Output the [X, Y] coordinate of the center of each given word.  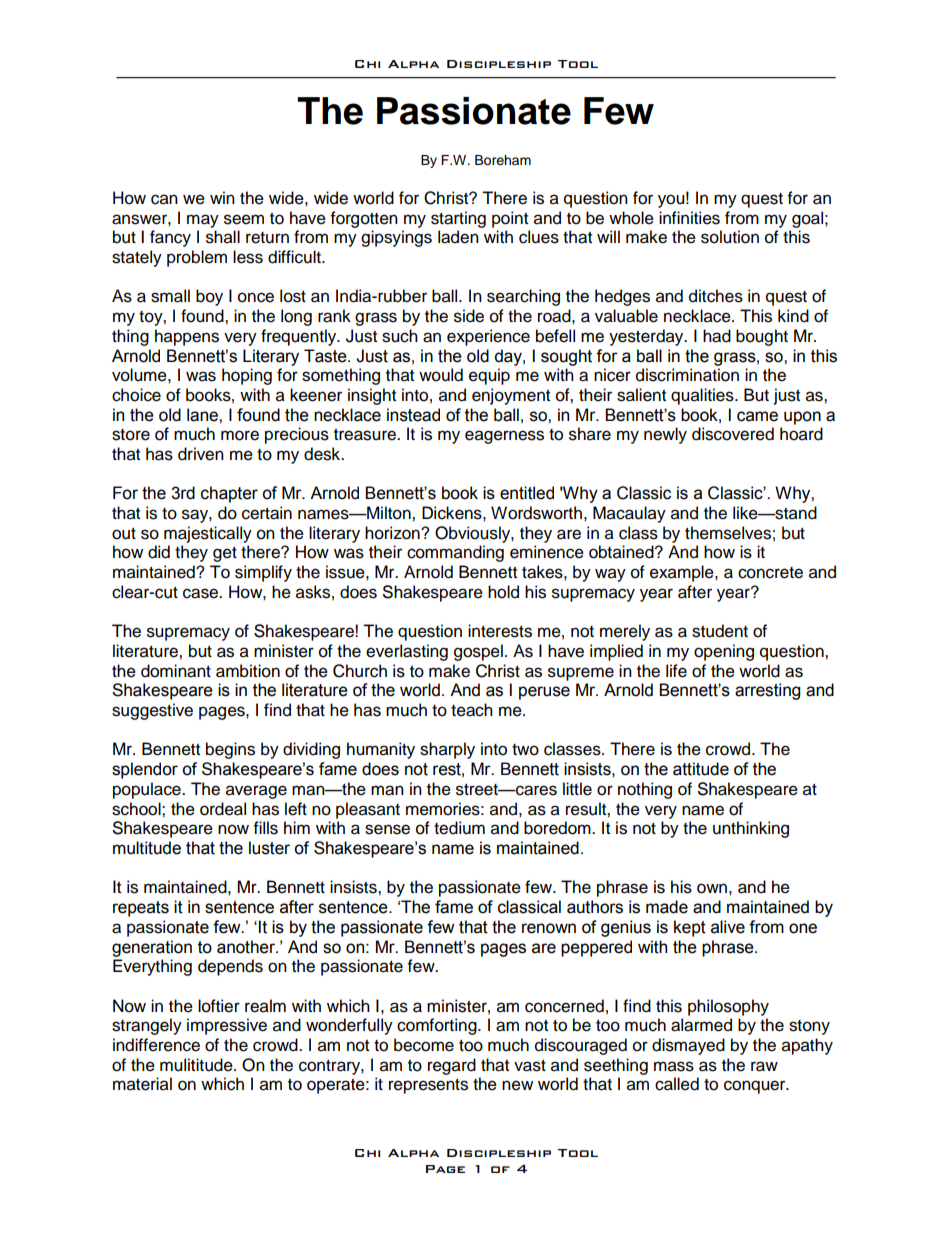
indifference [156, 1045]
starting [458, 219]
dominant [176, 671]
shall [223, 237]
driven [201, 454]
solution [730, 237]
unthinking [751, 829]
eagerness [504, 437]
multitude [147, 848]
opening [724, 652]
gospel [478, 652]
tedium [459, 828]
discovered [733, 434]
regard [452, 1066]
